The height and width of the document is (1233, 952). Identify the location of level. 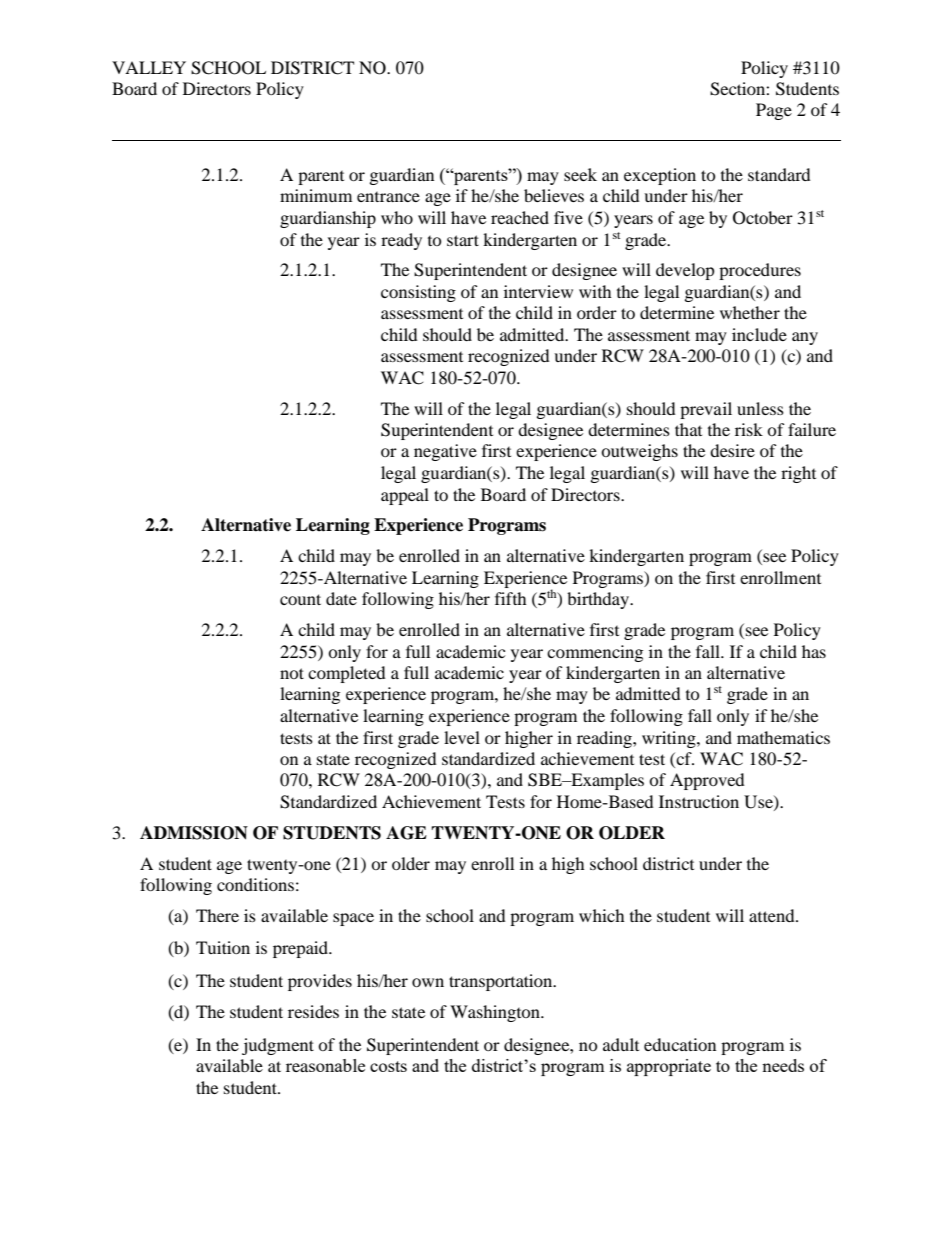
(462, 737).
